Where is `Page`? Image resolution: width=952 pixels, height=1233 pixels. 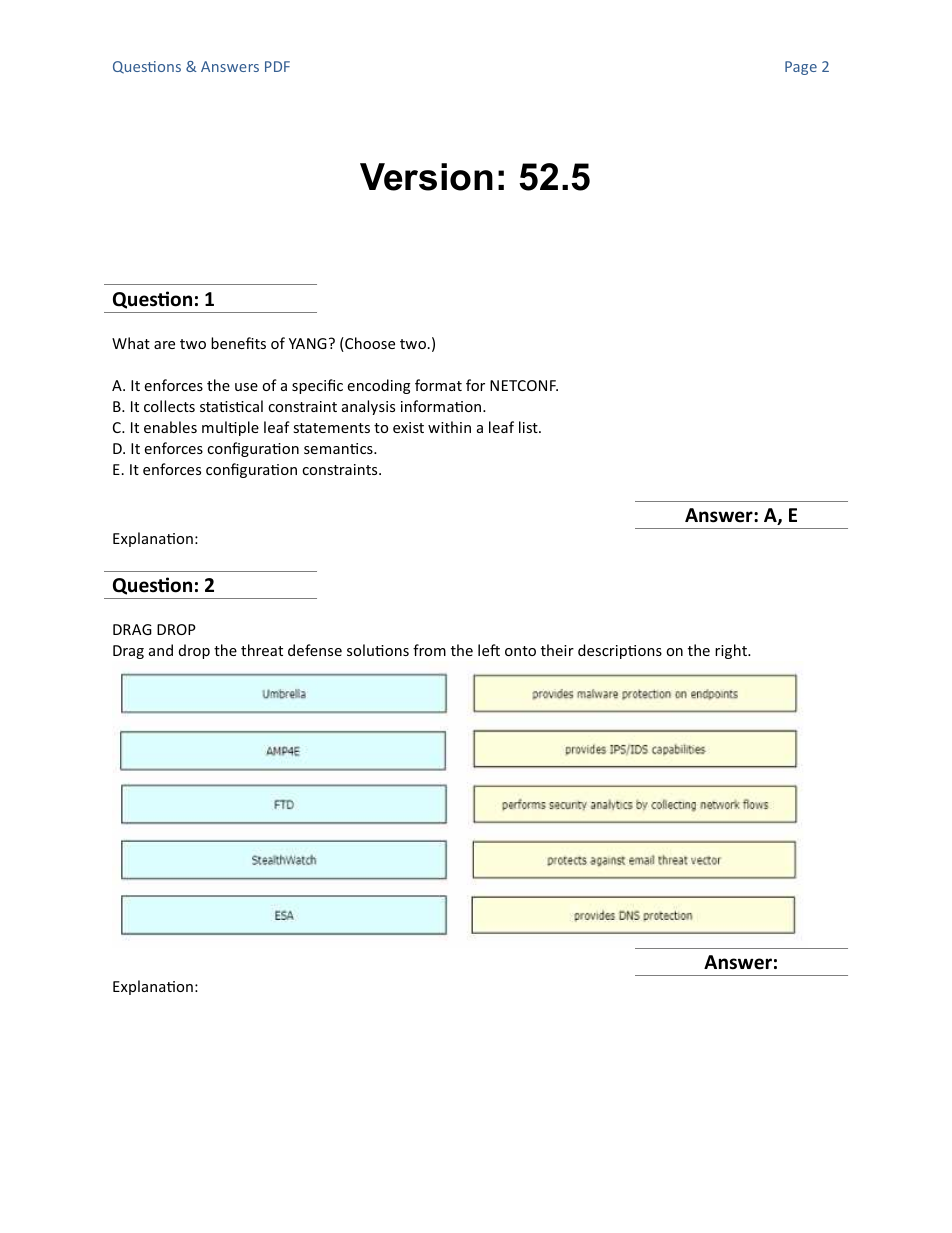
Page is located at coordinates (801, 68).
